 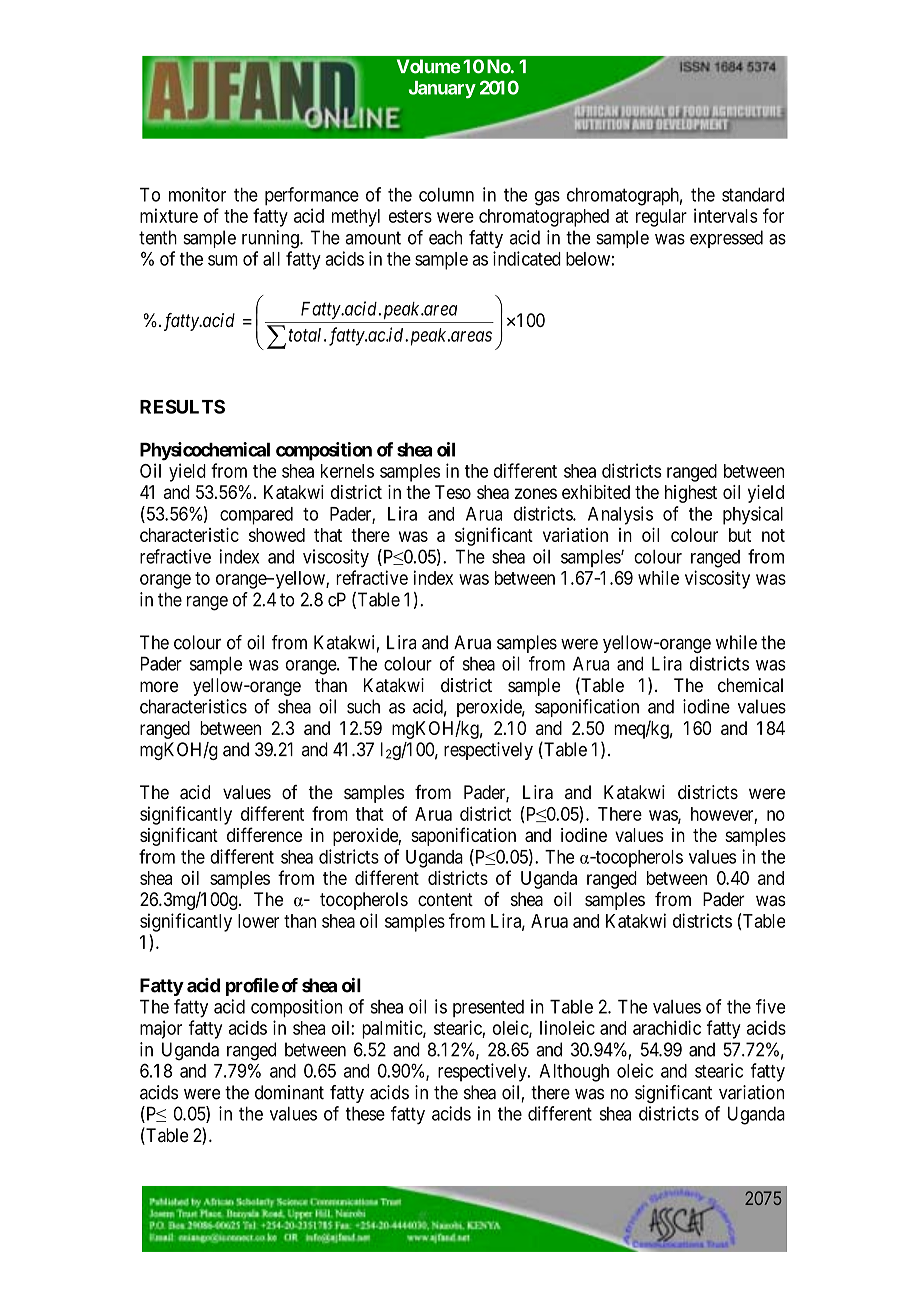 What do you see at coordinates (442, 89) in the image?
I see `January` at bounding box center [442, 89].
